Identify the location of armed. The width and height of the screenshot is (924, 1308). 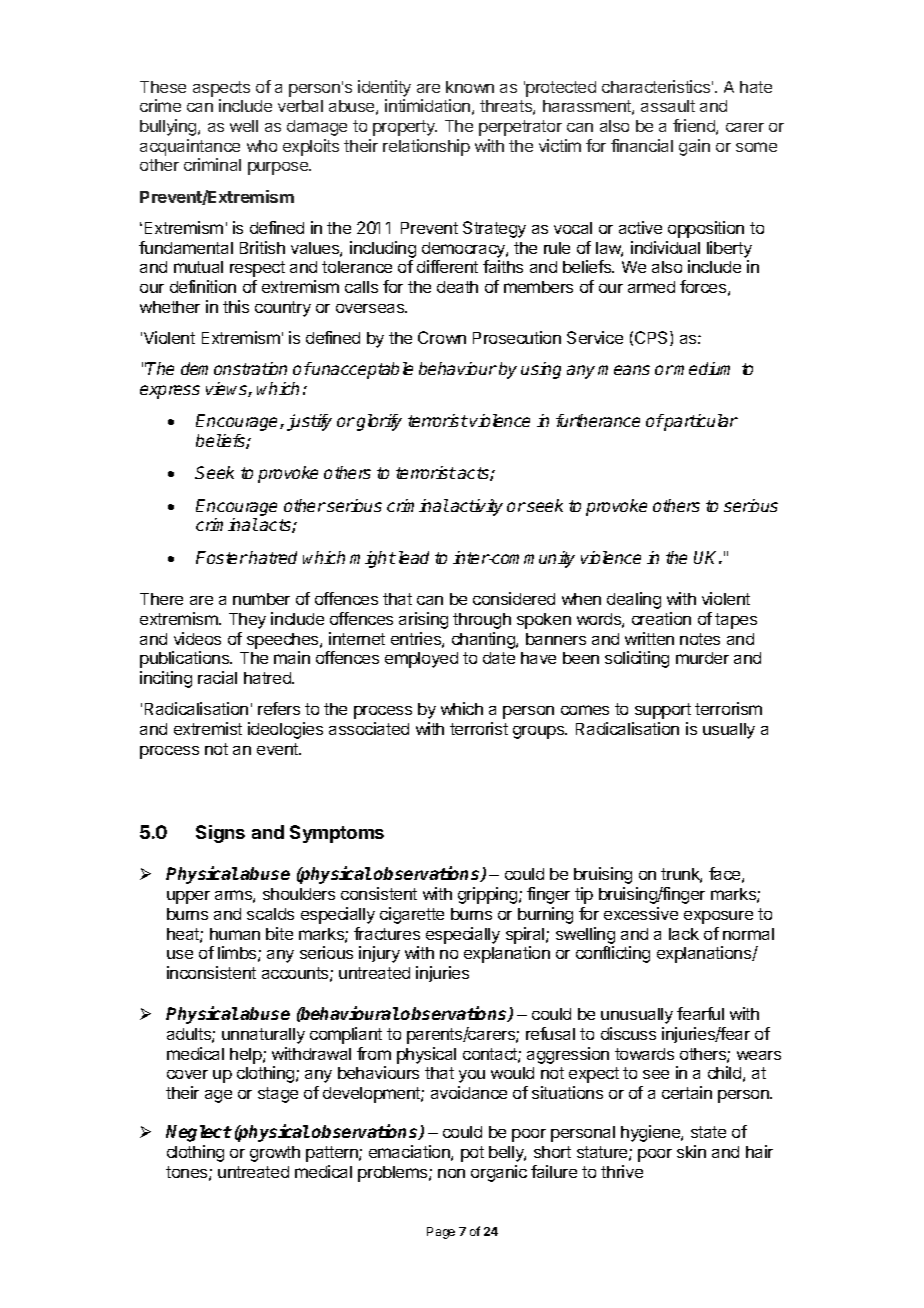
(651, 287).
